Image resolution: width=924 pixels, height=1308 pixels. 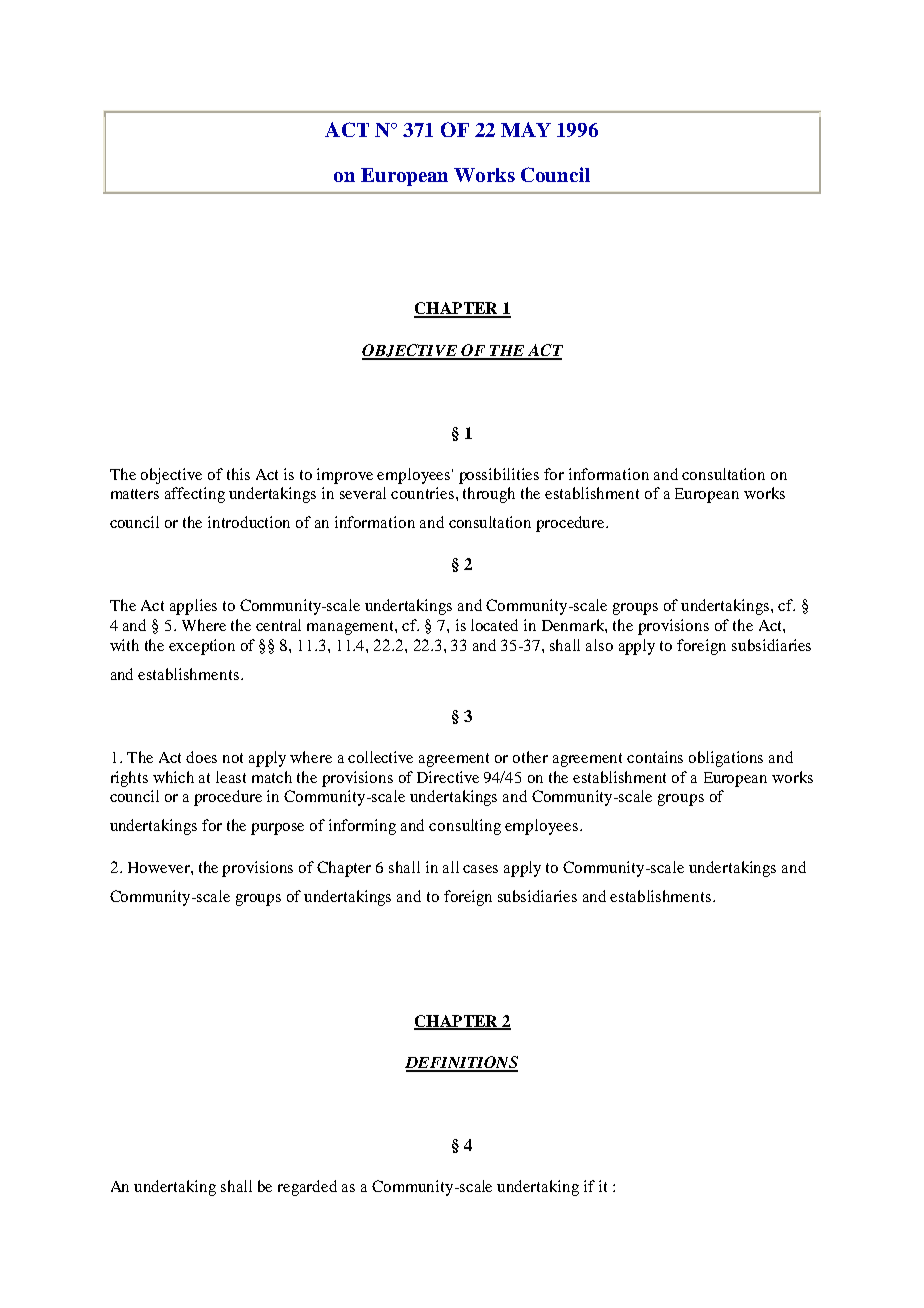 I want to click on MAY, so click(x=526, y=129).
